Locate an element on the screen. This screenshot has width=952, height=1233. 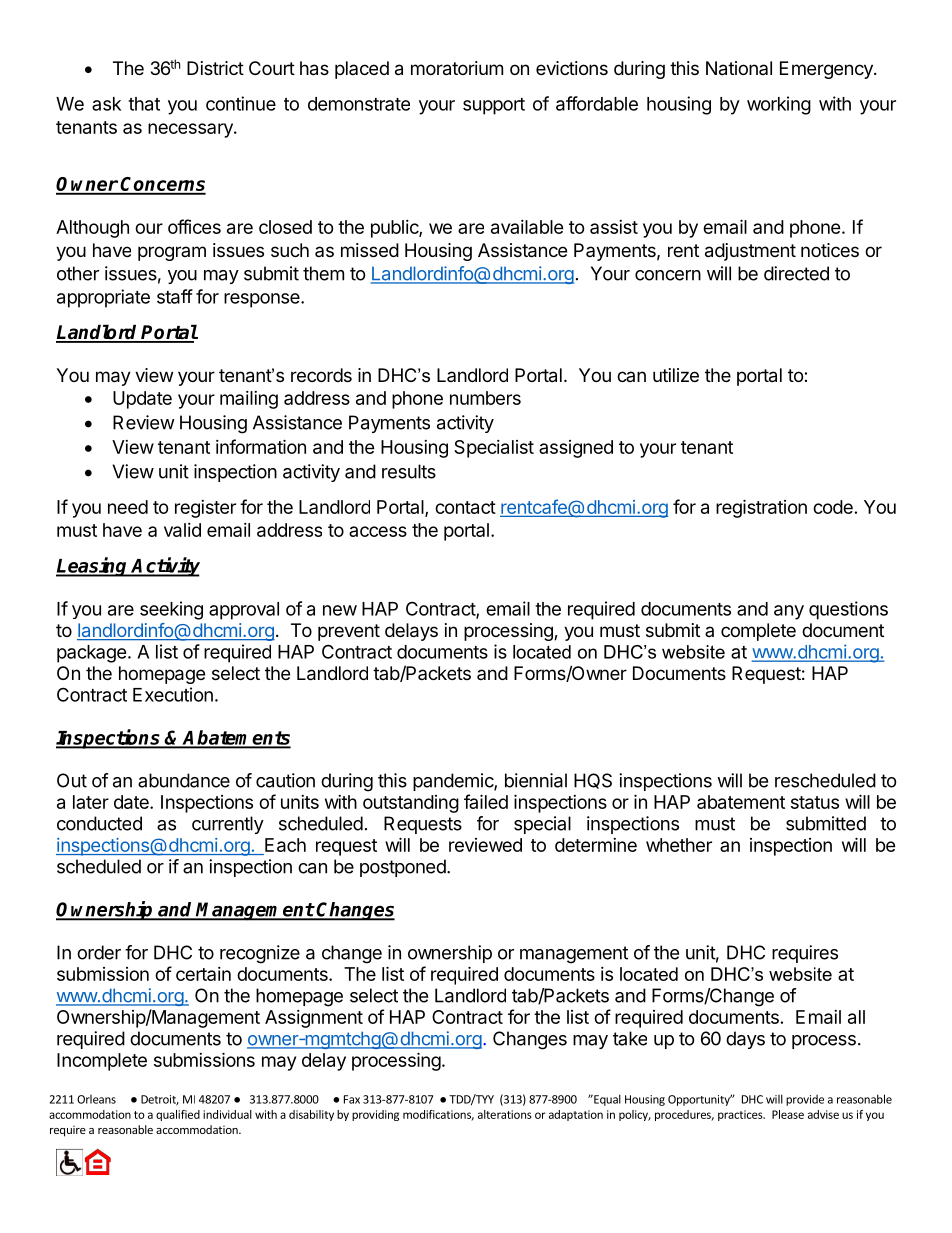
alterations is located at coordinates (505, 1114).
